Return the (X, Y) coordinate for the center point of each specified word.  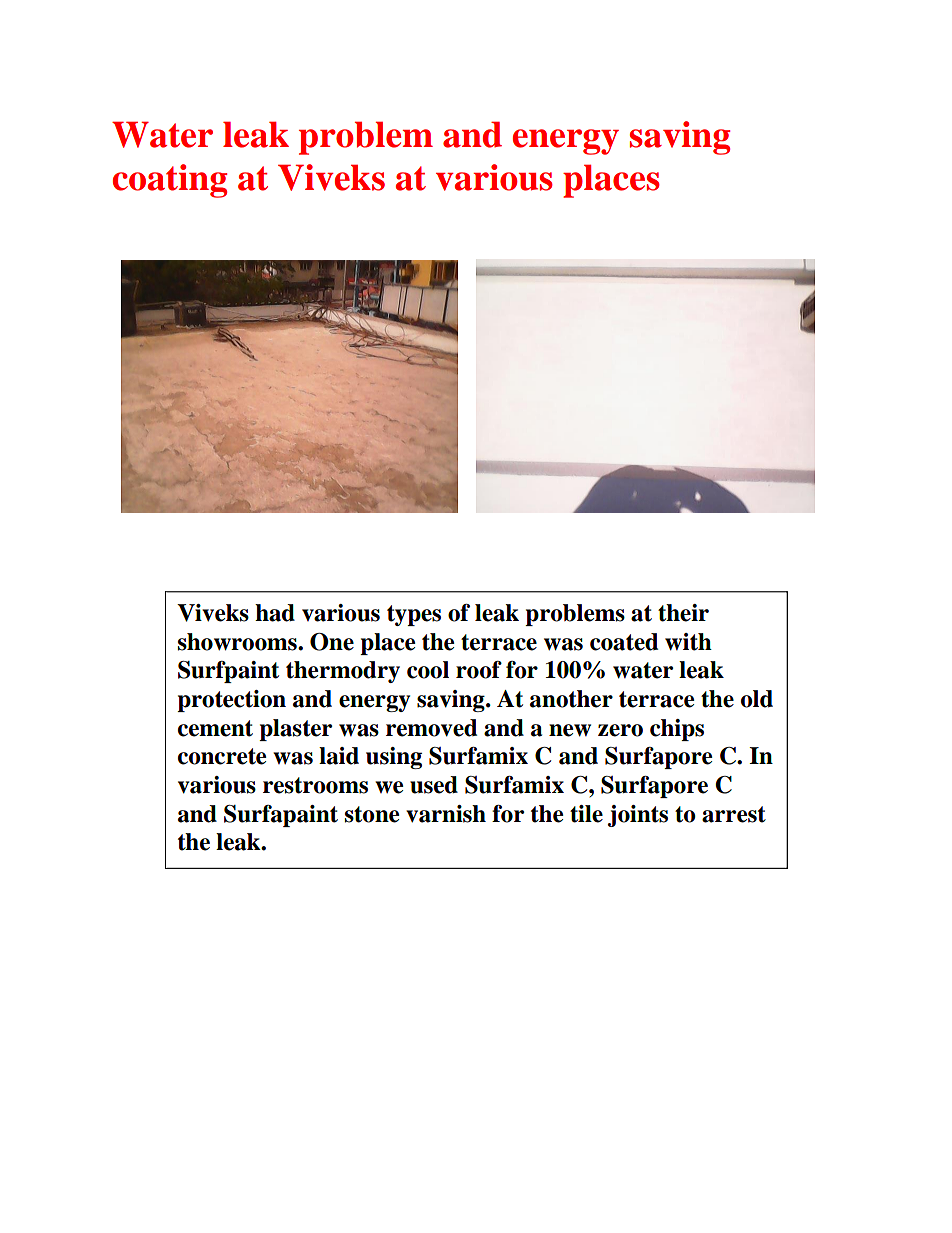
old (757, 699)
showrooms (238, 642)
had (275, 613)
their (683, 613)
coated (624, 642)
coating (170, 181)
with (688, 642)
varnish (446, 814)
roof (479, 670)
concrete (222, 756)
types (414, 615)
